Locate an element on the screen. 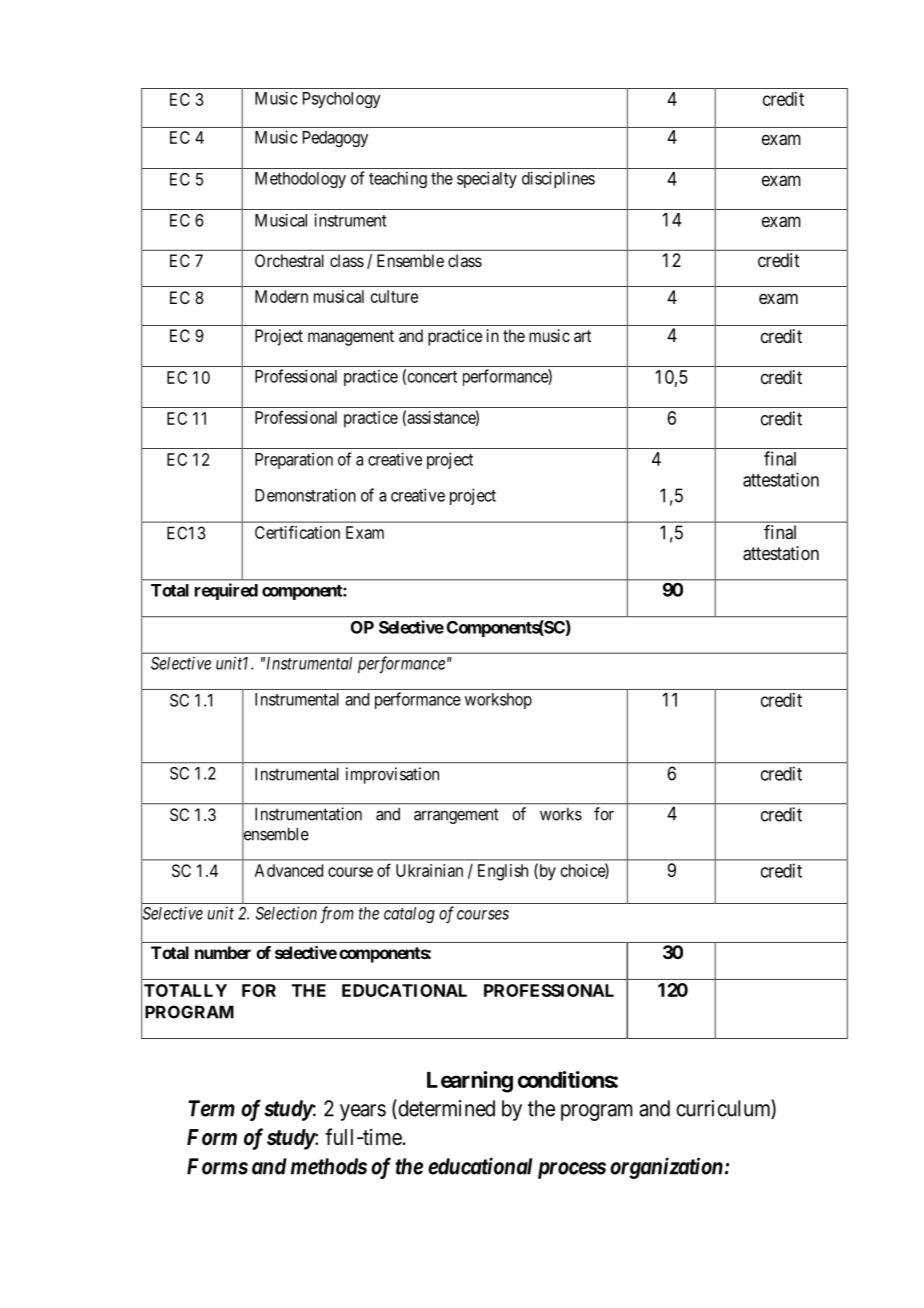  disciplines is located at coordinates (558, 179).
